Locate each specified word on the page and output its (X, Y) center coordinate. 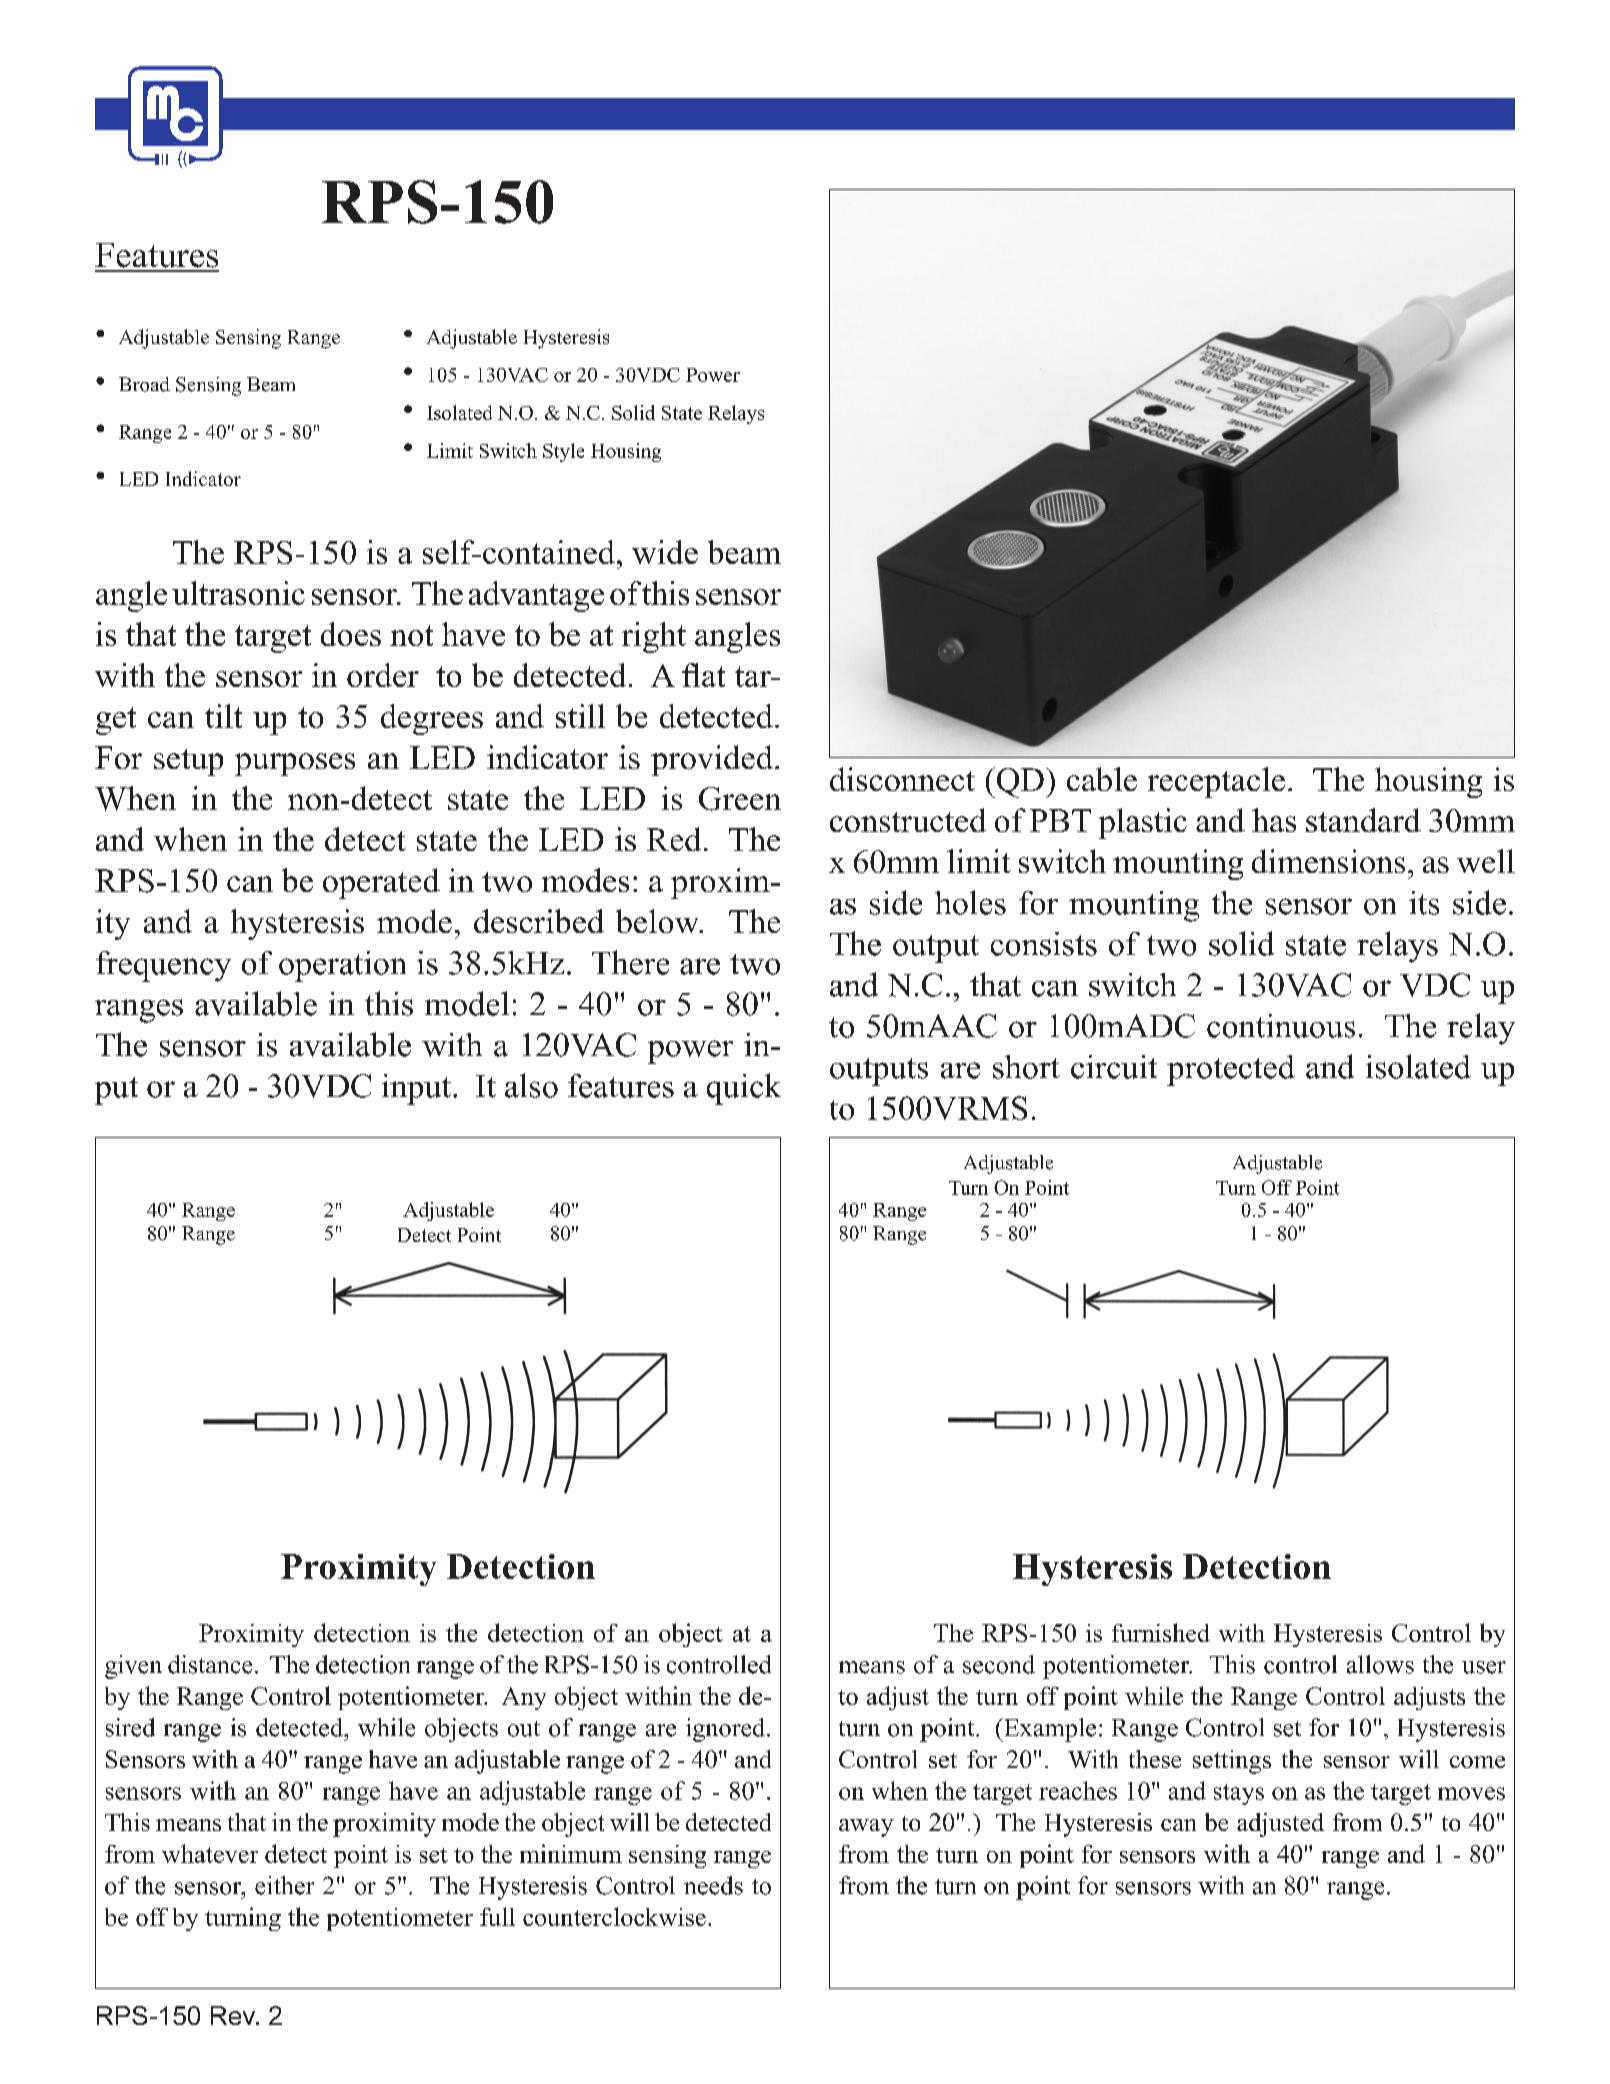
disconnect (902, 779)
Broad (144, 384)
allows (1380, 1664)
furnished (1161, 1632)
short (1026, 1067)
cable (1102, 779)
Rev (234, 2015)
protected (1231, 1070)
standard (1363, 820)
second (999, 1664)
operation (342, 966)
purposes (295, 764)
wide (665, 552)
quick (744, 1089)
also (531, 1085)
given (133, 1667)
